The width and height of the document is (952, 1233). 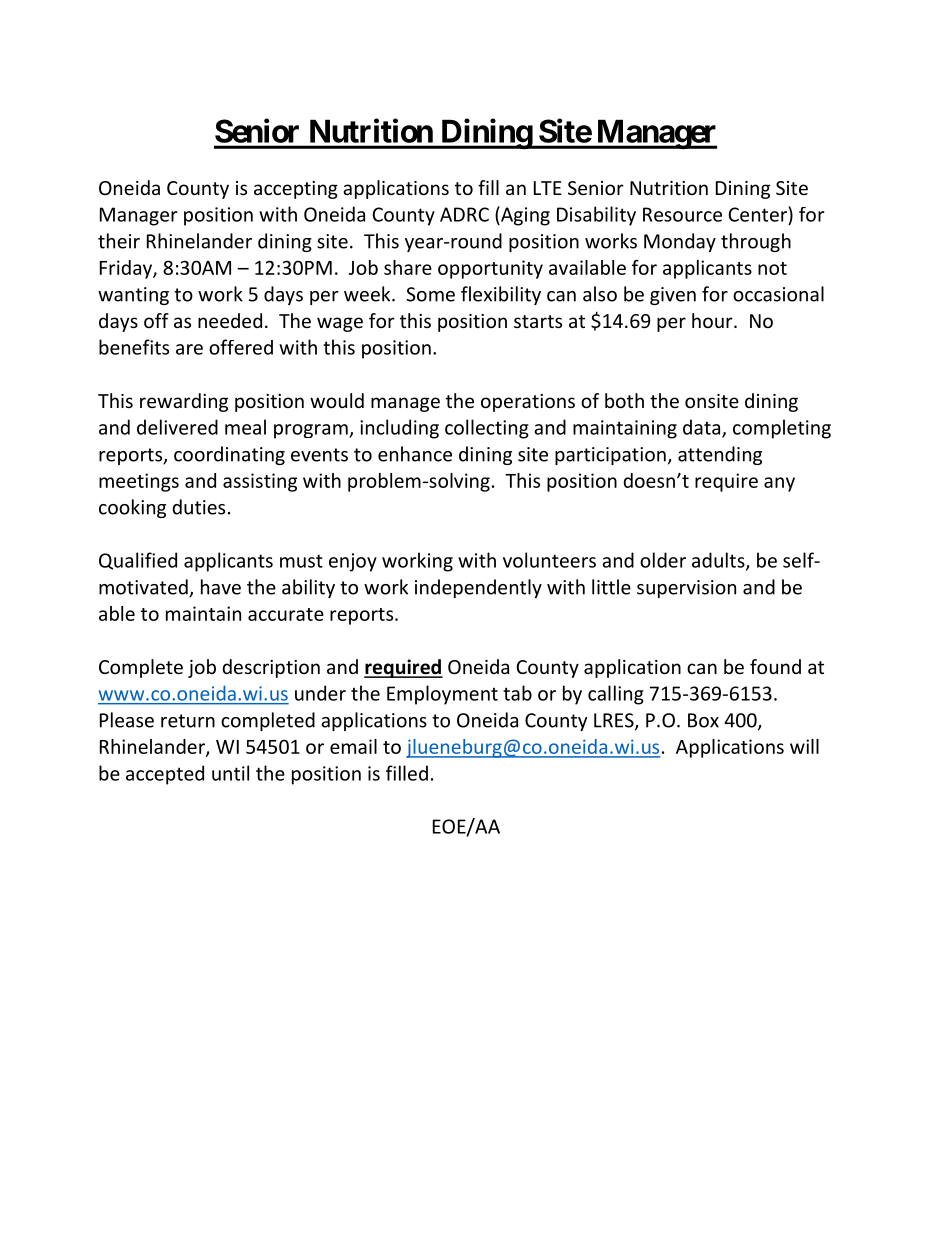 I want to click on until, so click(x=230, y=773).
